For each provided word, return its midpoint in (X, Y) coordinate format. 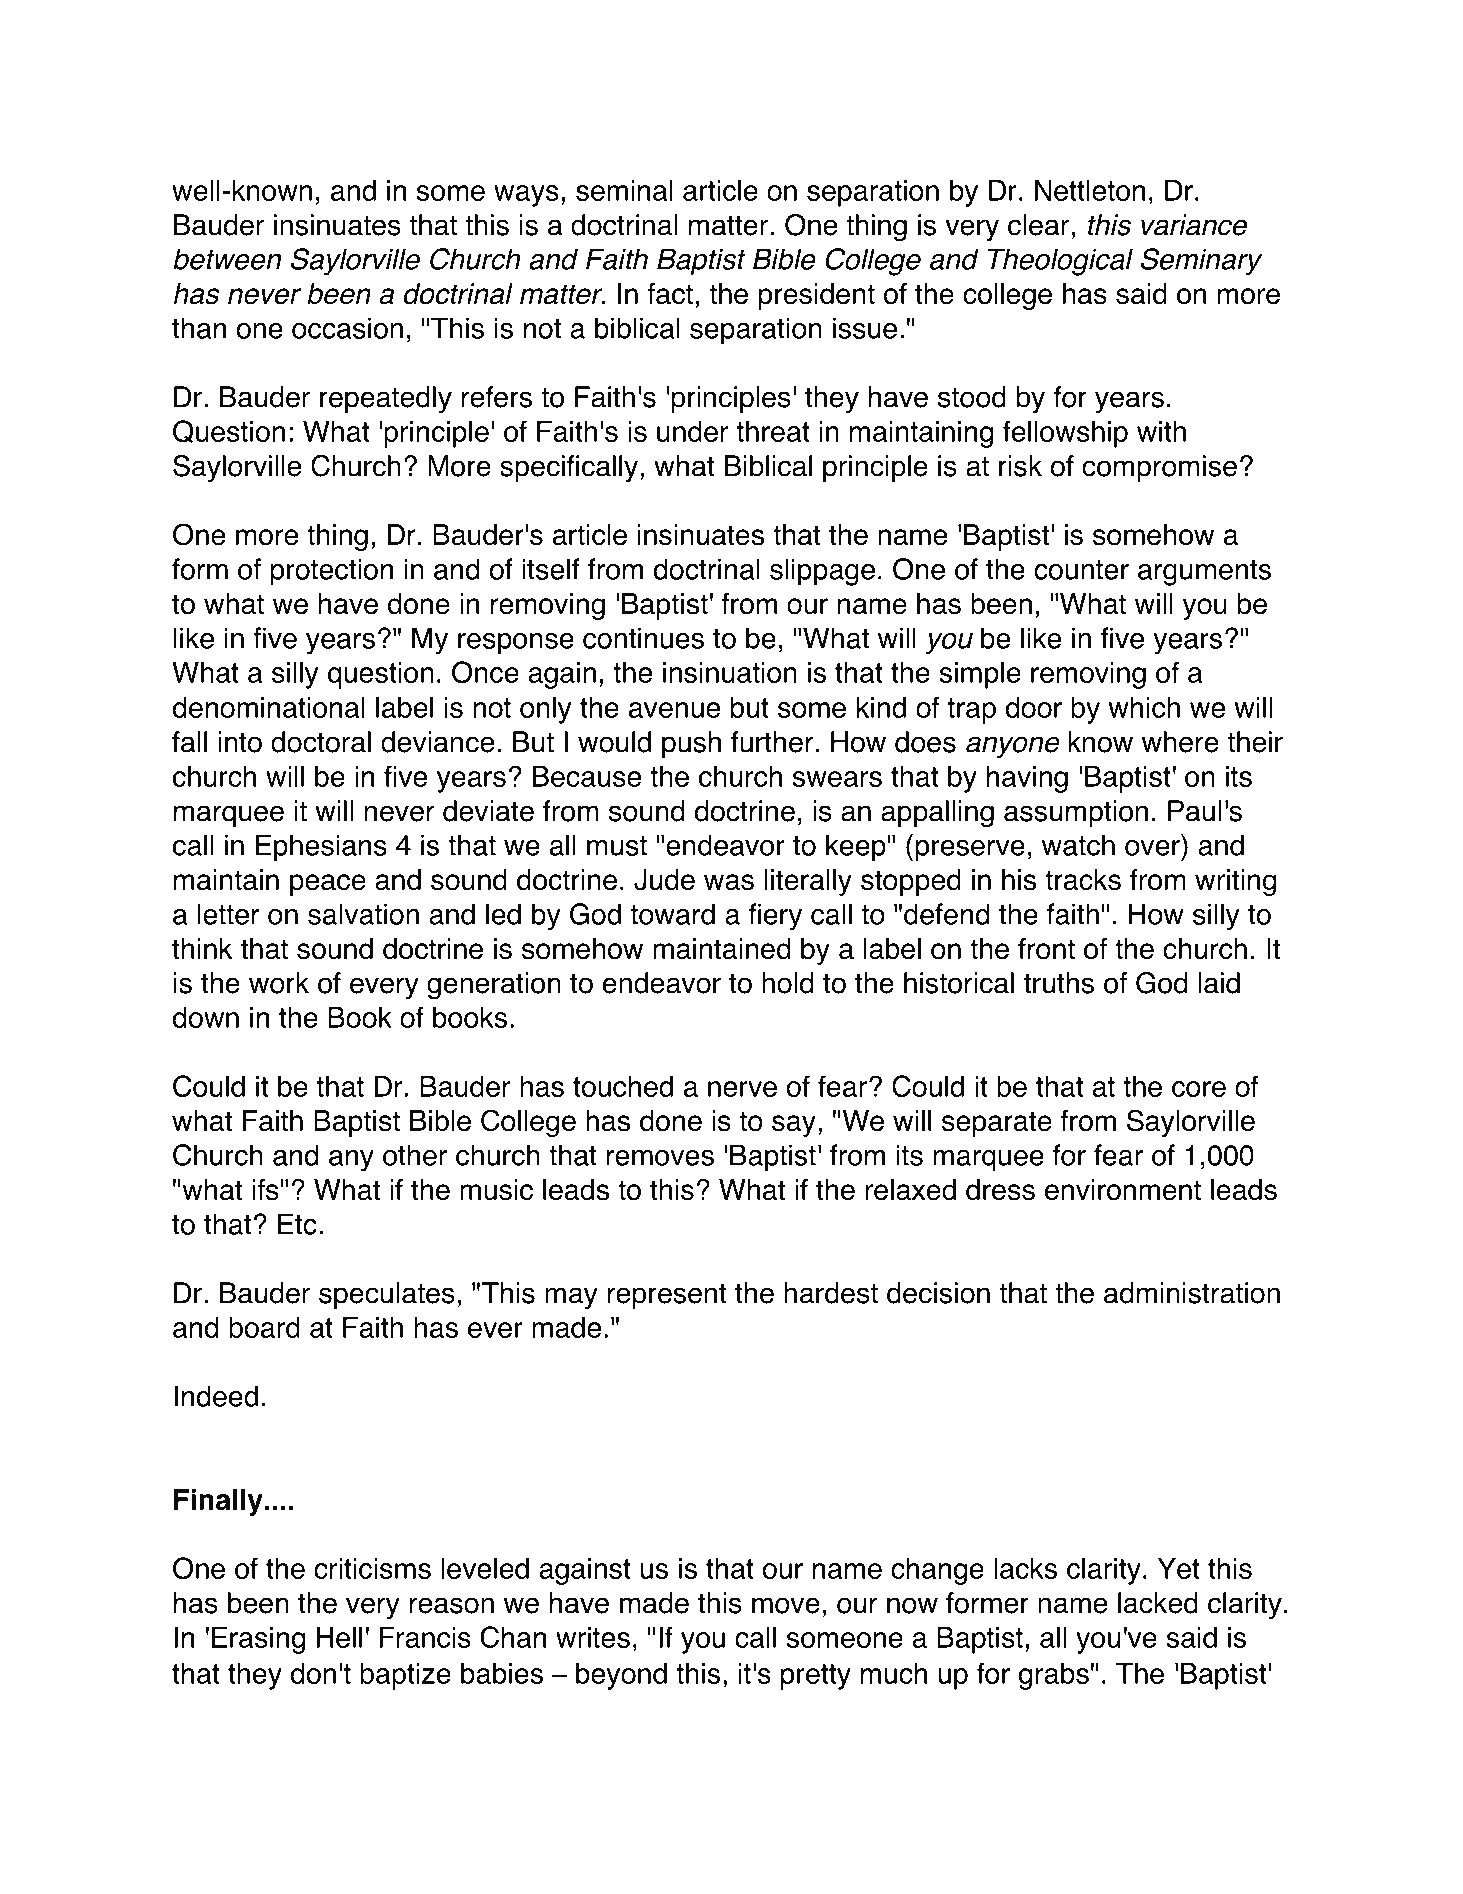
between (227, 259)
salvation (363, 914)
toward (673, 914)
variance (1194, 225)
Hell (339, 1637)
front (1046, 949)
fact (670, 294)
